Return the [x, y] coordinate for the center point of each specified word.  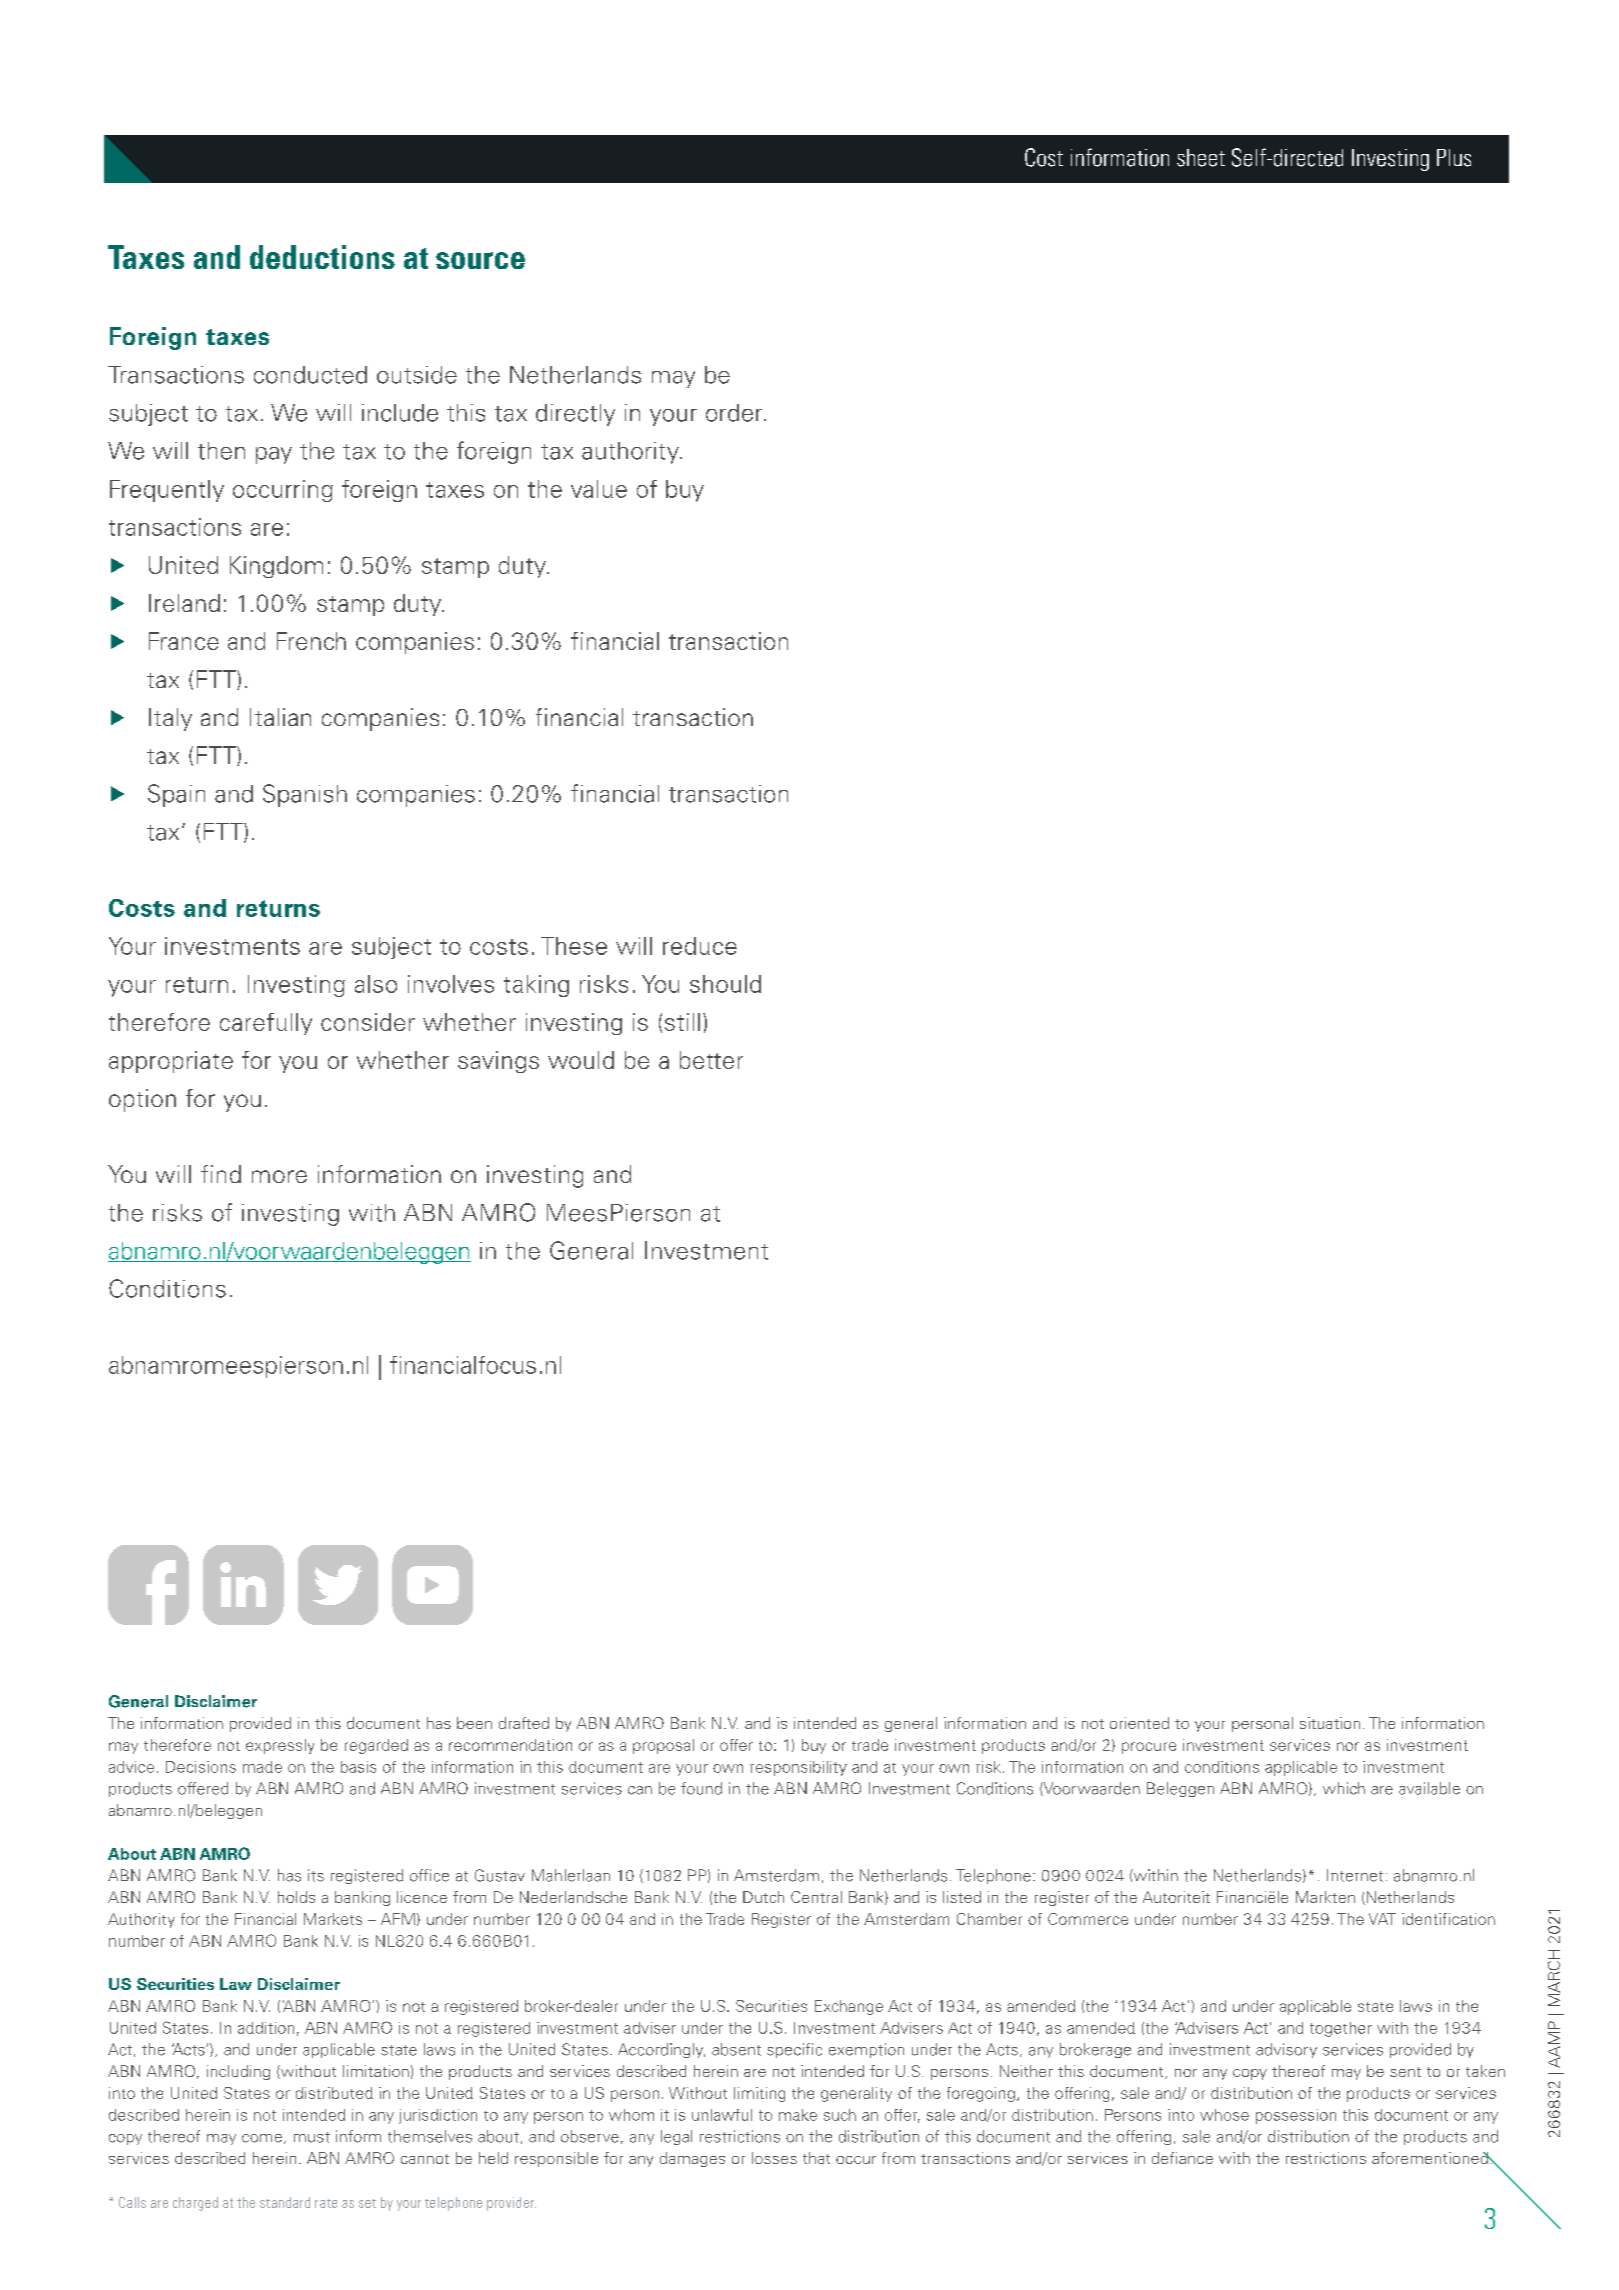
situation [1330, 1723]
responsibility [798, 1768]
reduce [700, 946]
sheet [1201, 158]
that [816, 2158]
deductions [322, 257]
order [735, 413]
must [312, 2137]
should [725, 984]
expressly [280, 1746]
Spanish [305, 795]
